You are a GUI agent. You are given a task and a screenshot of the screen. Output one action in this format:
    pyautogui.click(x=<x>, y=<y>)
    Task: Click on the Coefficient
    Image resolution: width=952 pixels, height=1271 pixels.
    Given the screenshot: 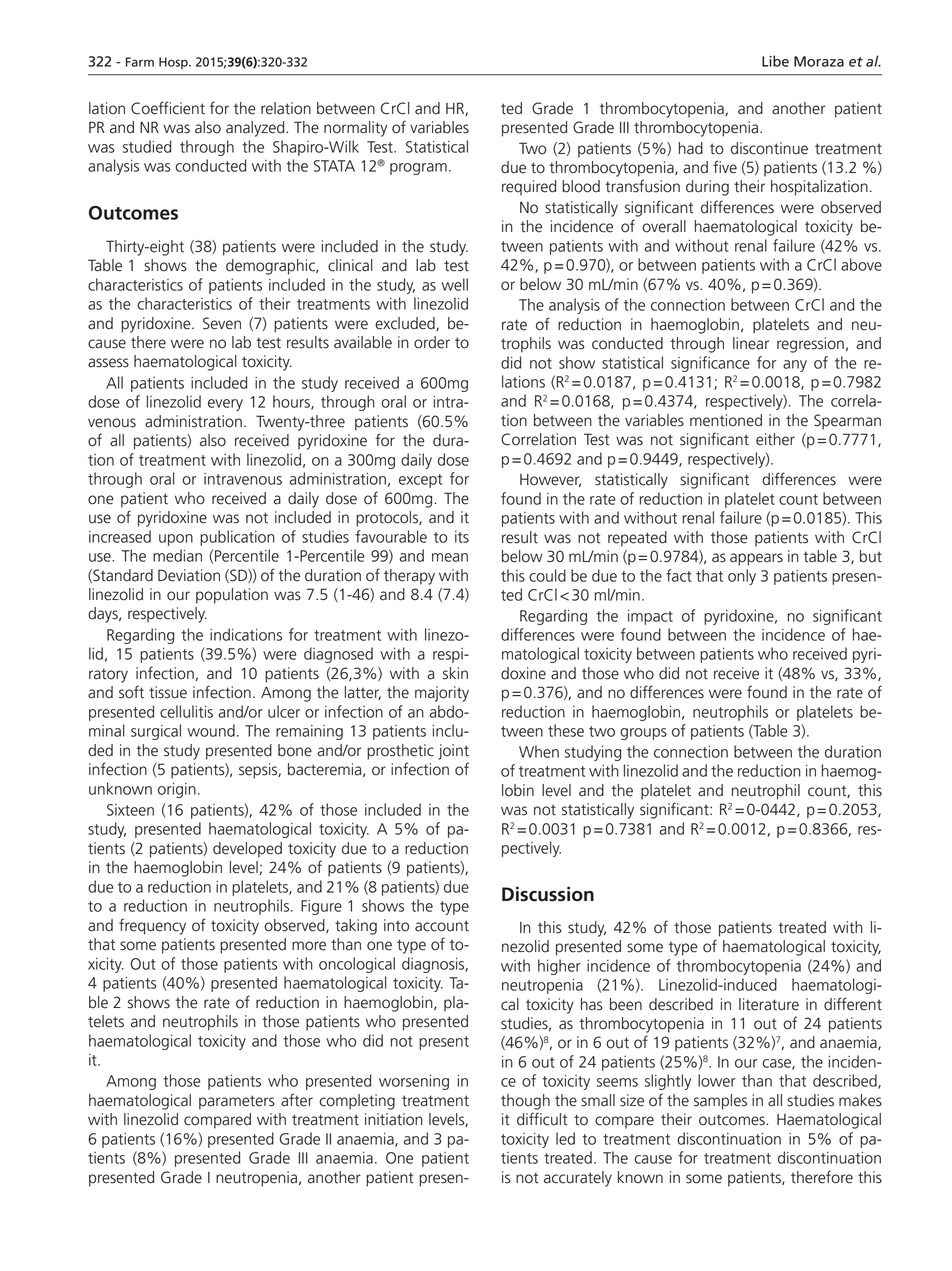 What is the action you would take?
    pyautogui.click(x=168, y=108)
